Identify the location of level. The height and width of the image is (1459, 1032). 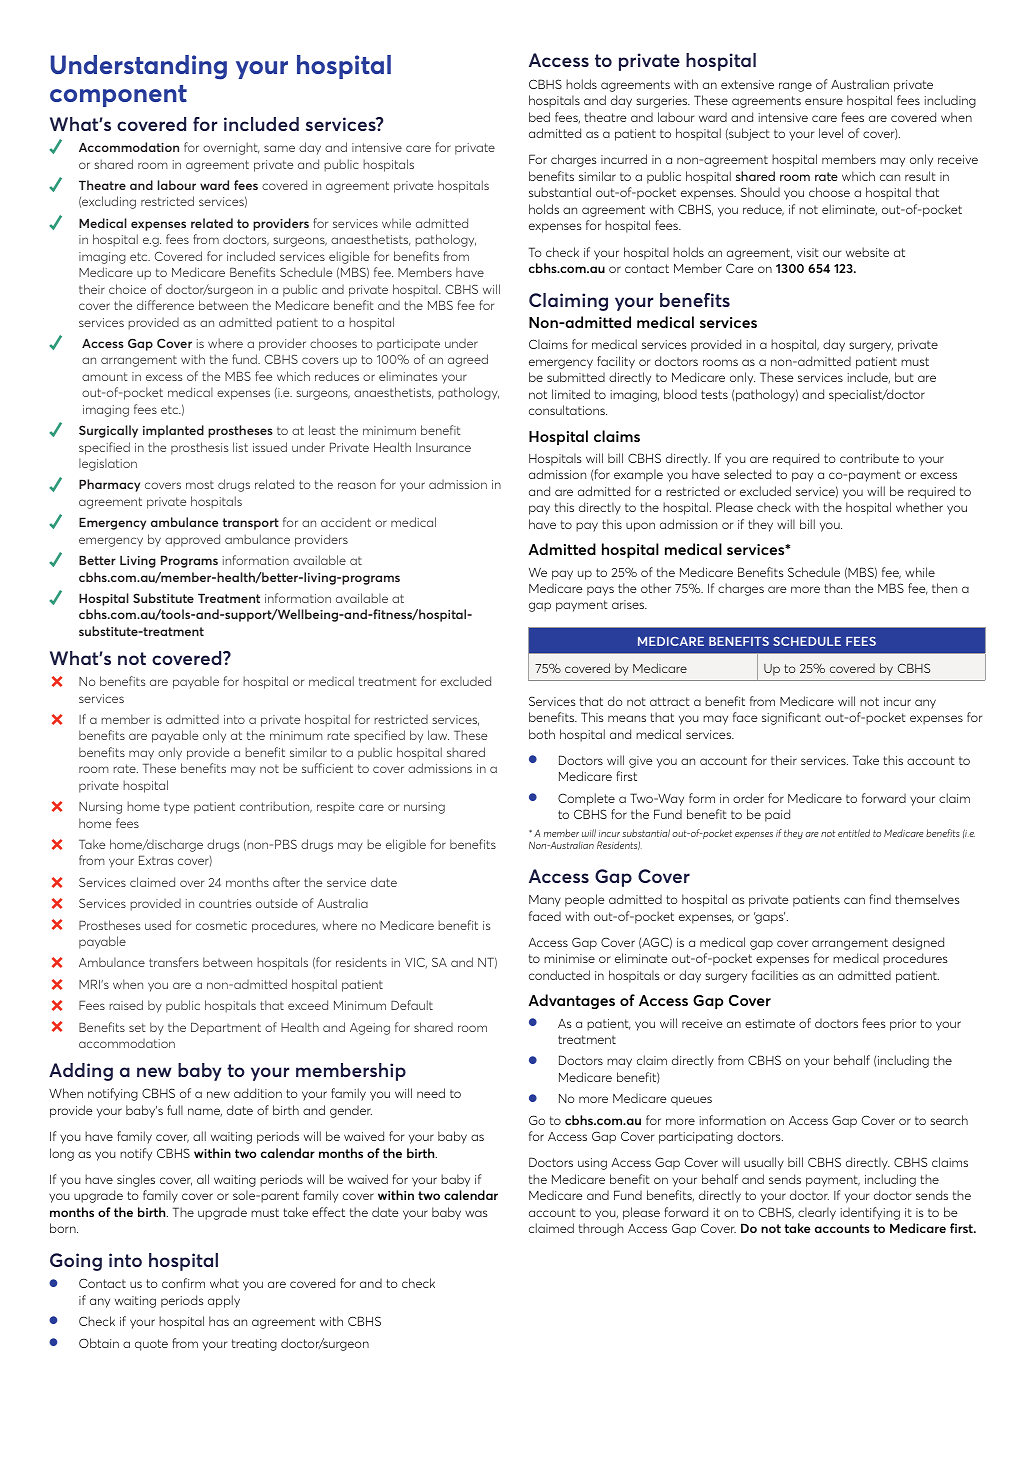
(831, 133).
